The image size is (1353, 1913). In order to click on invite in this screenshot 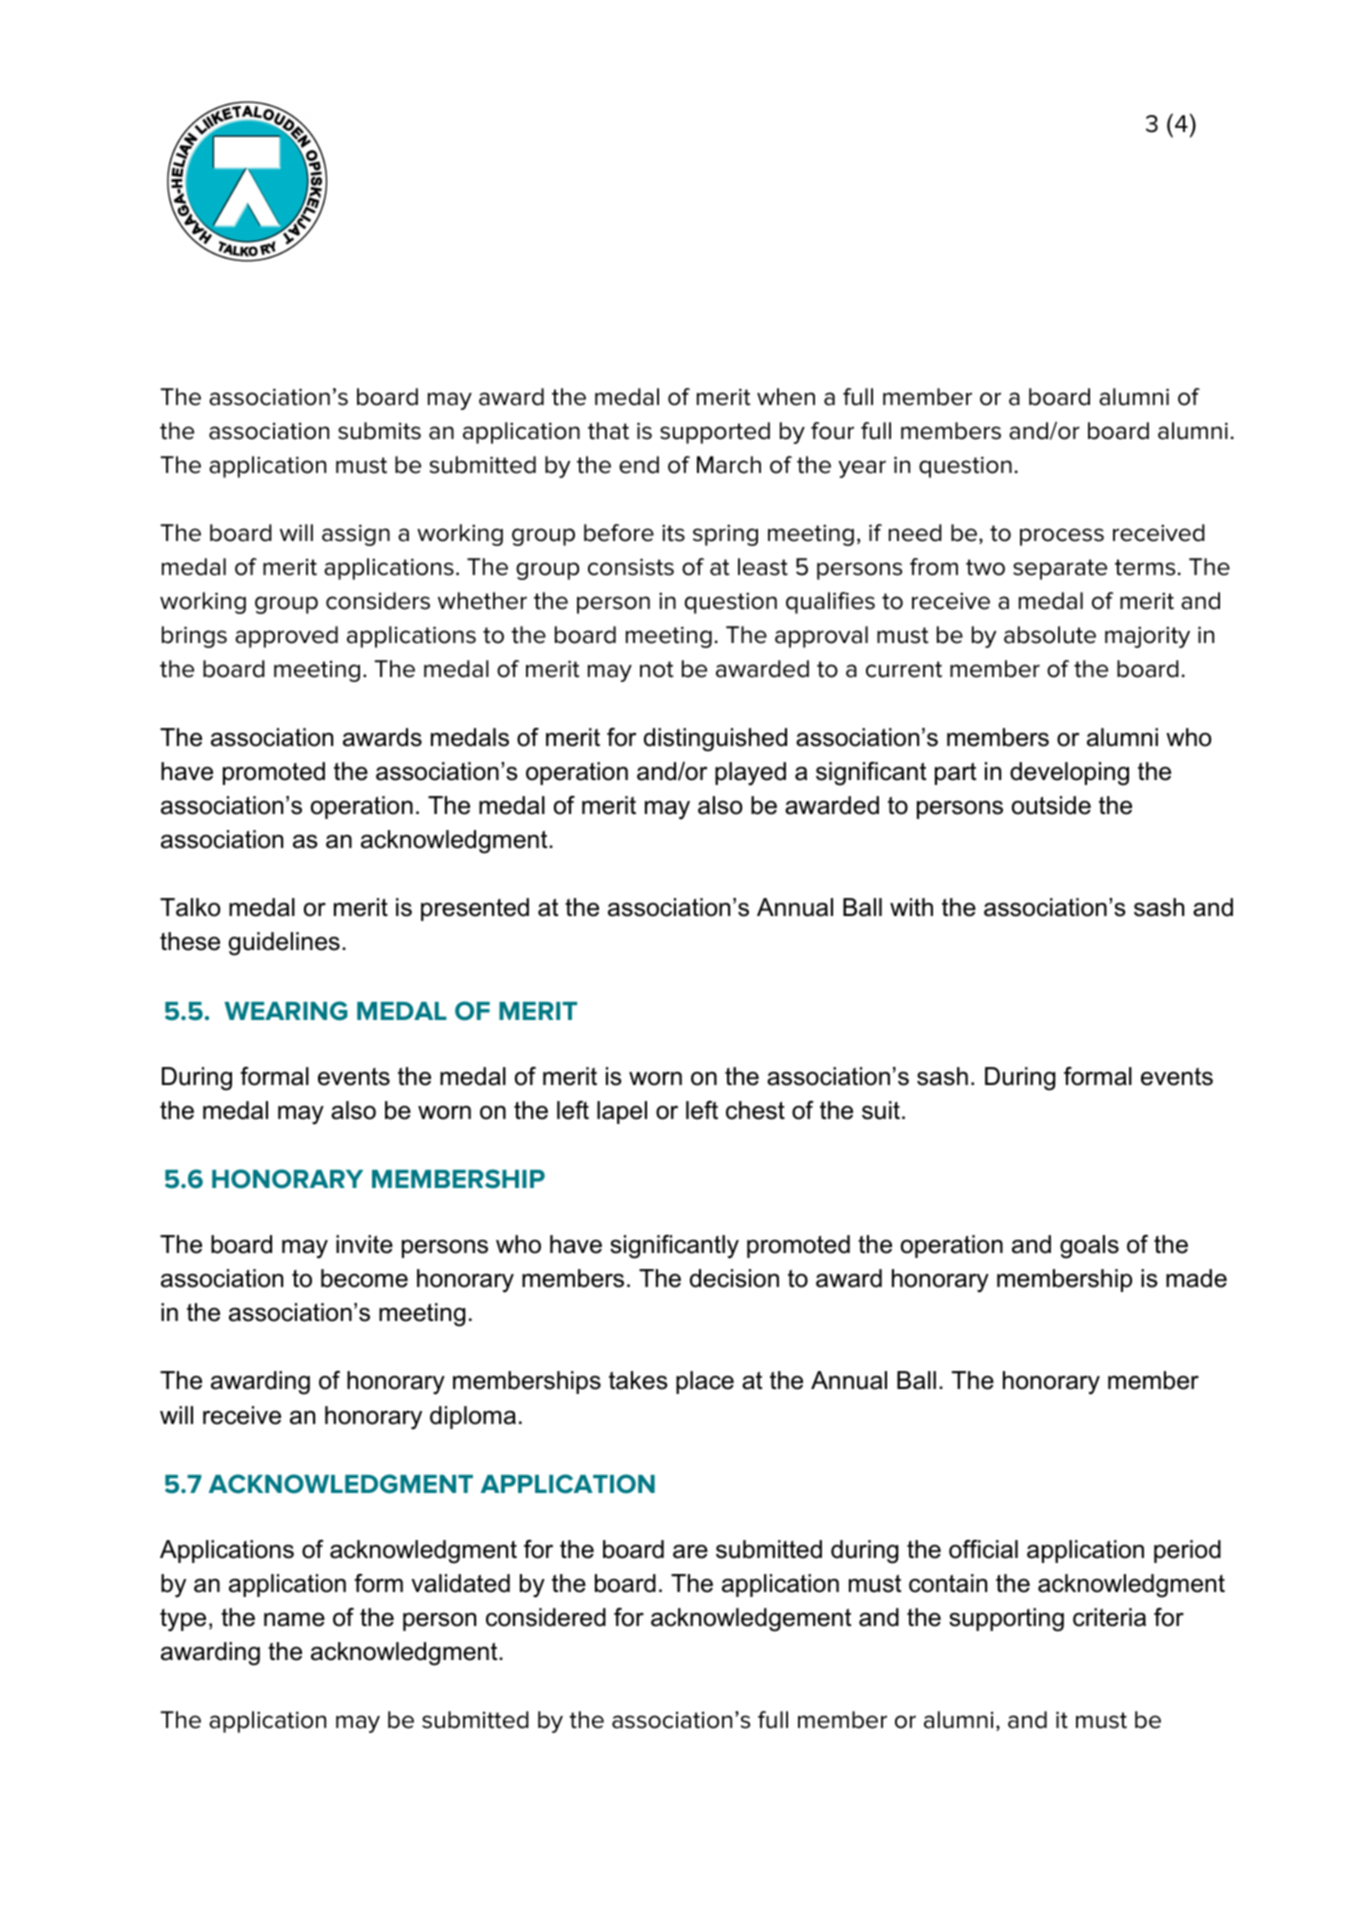, I will do `click(364, 1244)`.
